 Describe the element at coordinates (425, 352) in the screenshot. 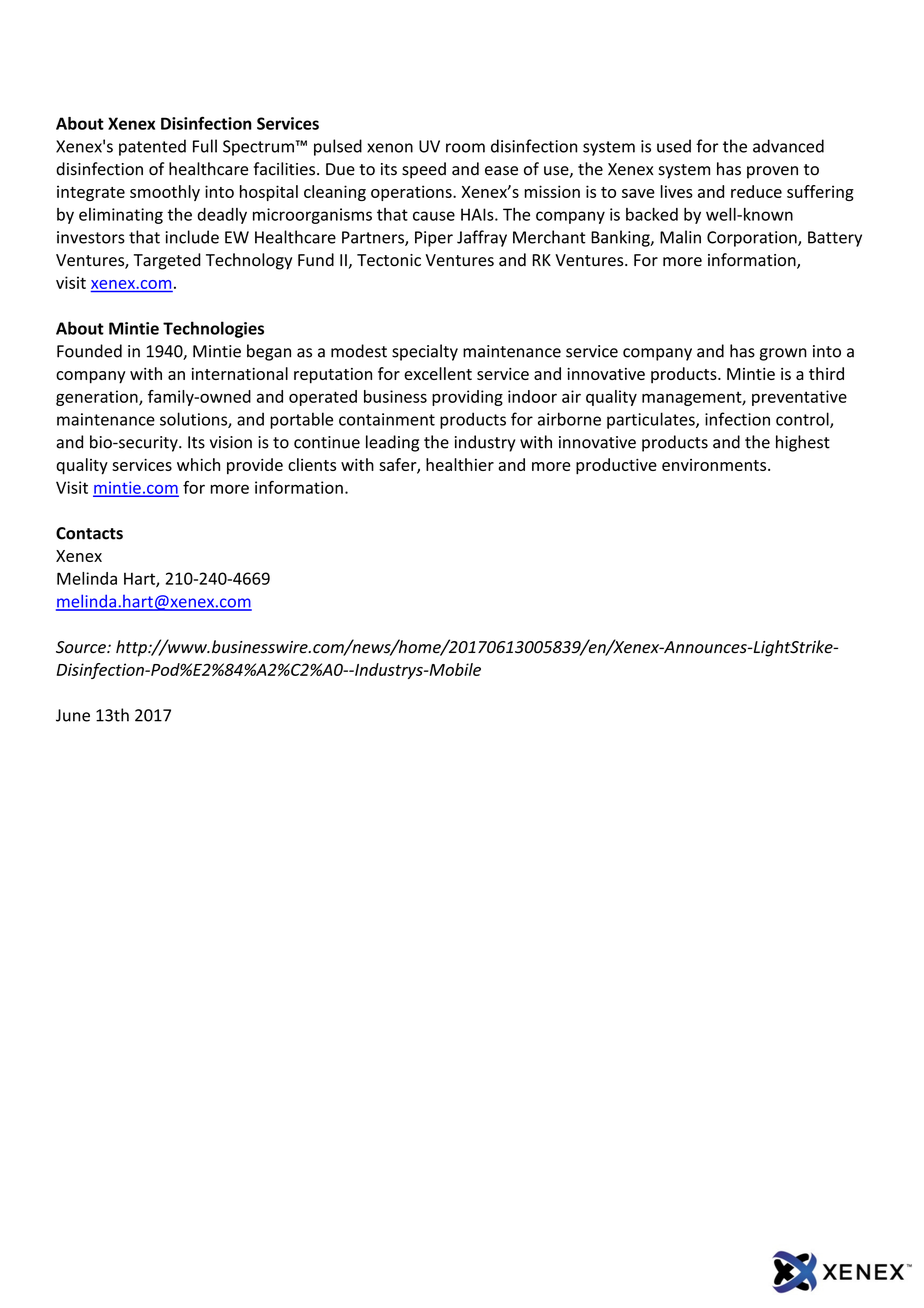

I see `specialty` at that location.
